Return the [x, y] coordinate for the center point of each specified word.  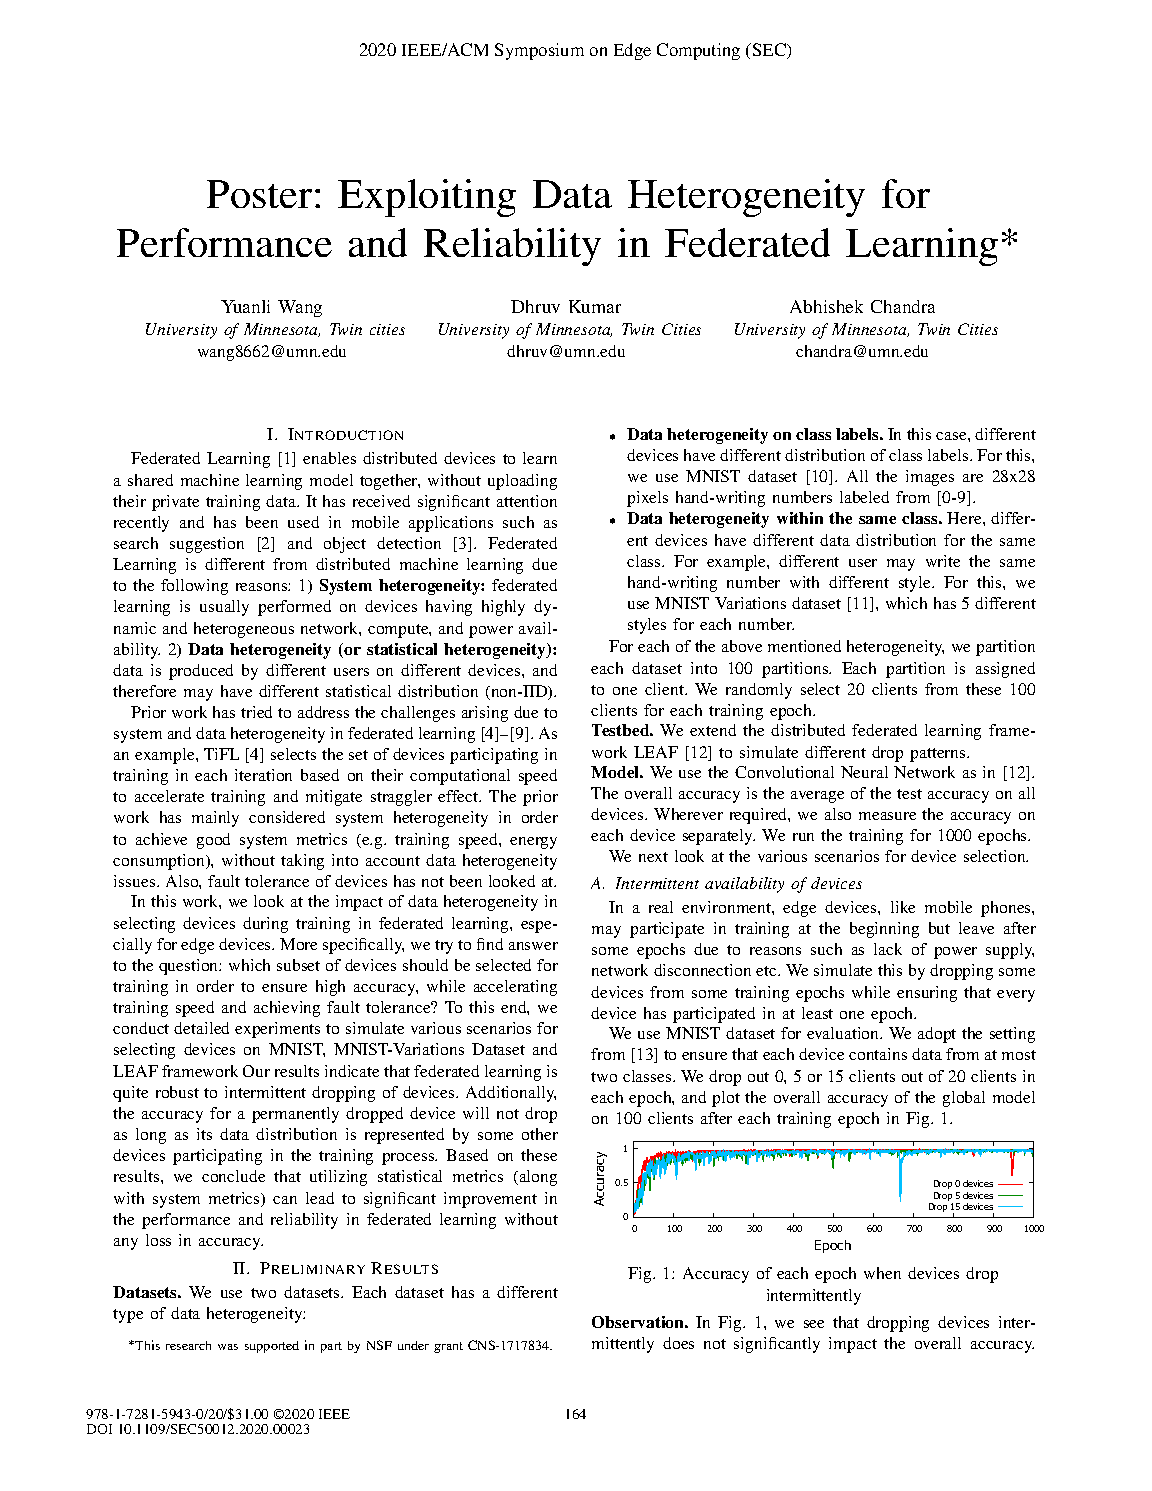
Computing [698, 51]
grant [448, 1347]
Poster [259, 194]
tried [256, 712]
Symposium [539, 51]
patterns [939, 755]
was [228, 1347]
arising [485, 714]
